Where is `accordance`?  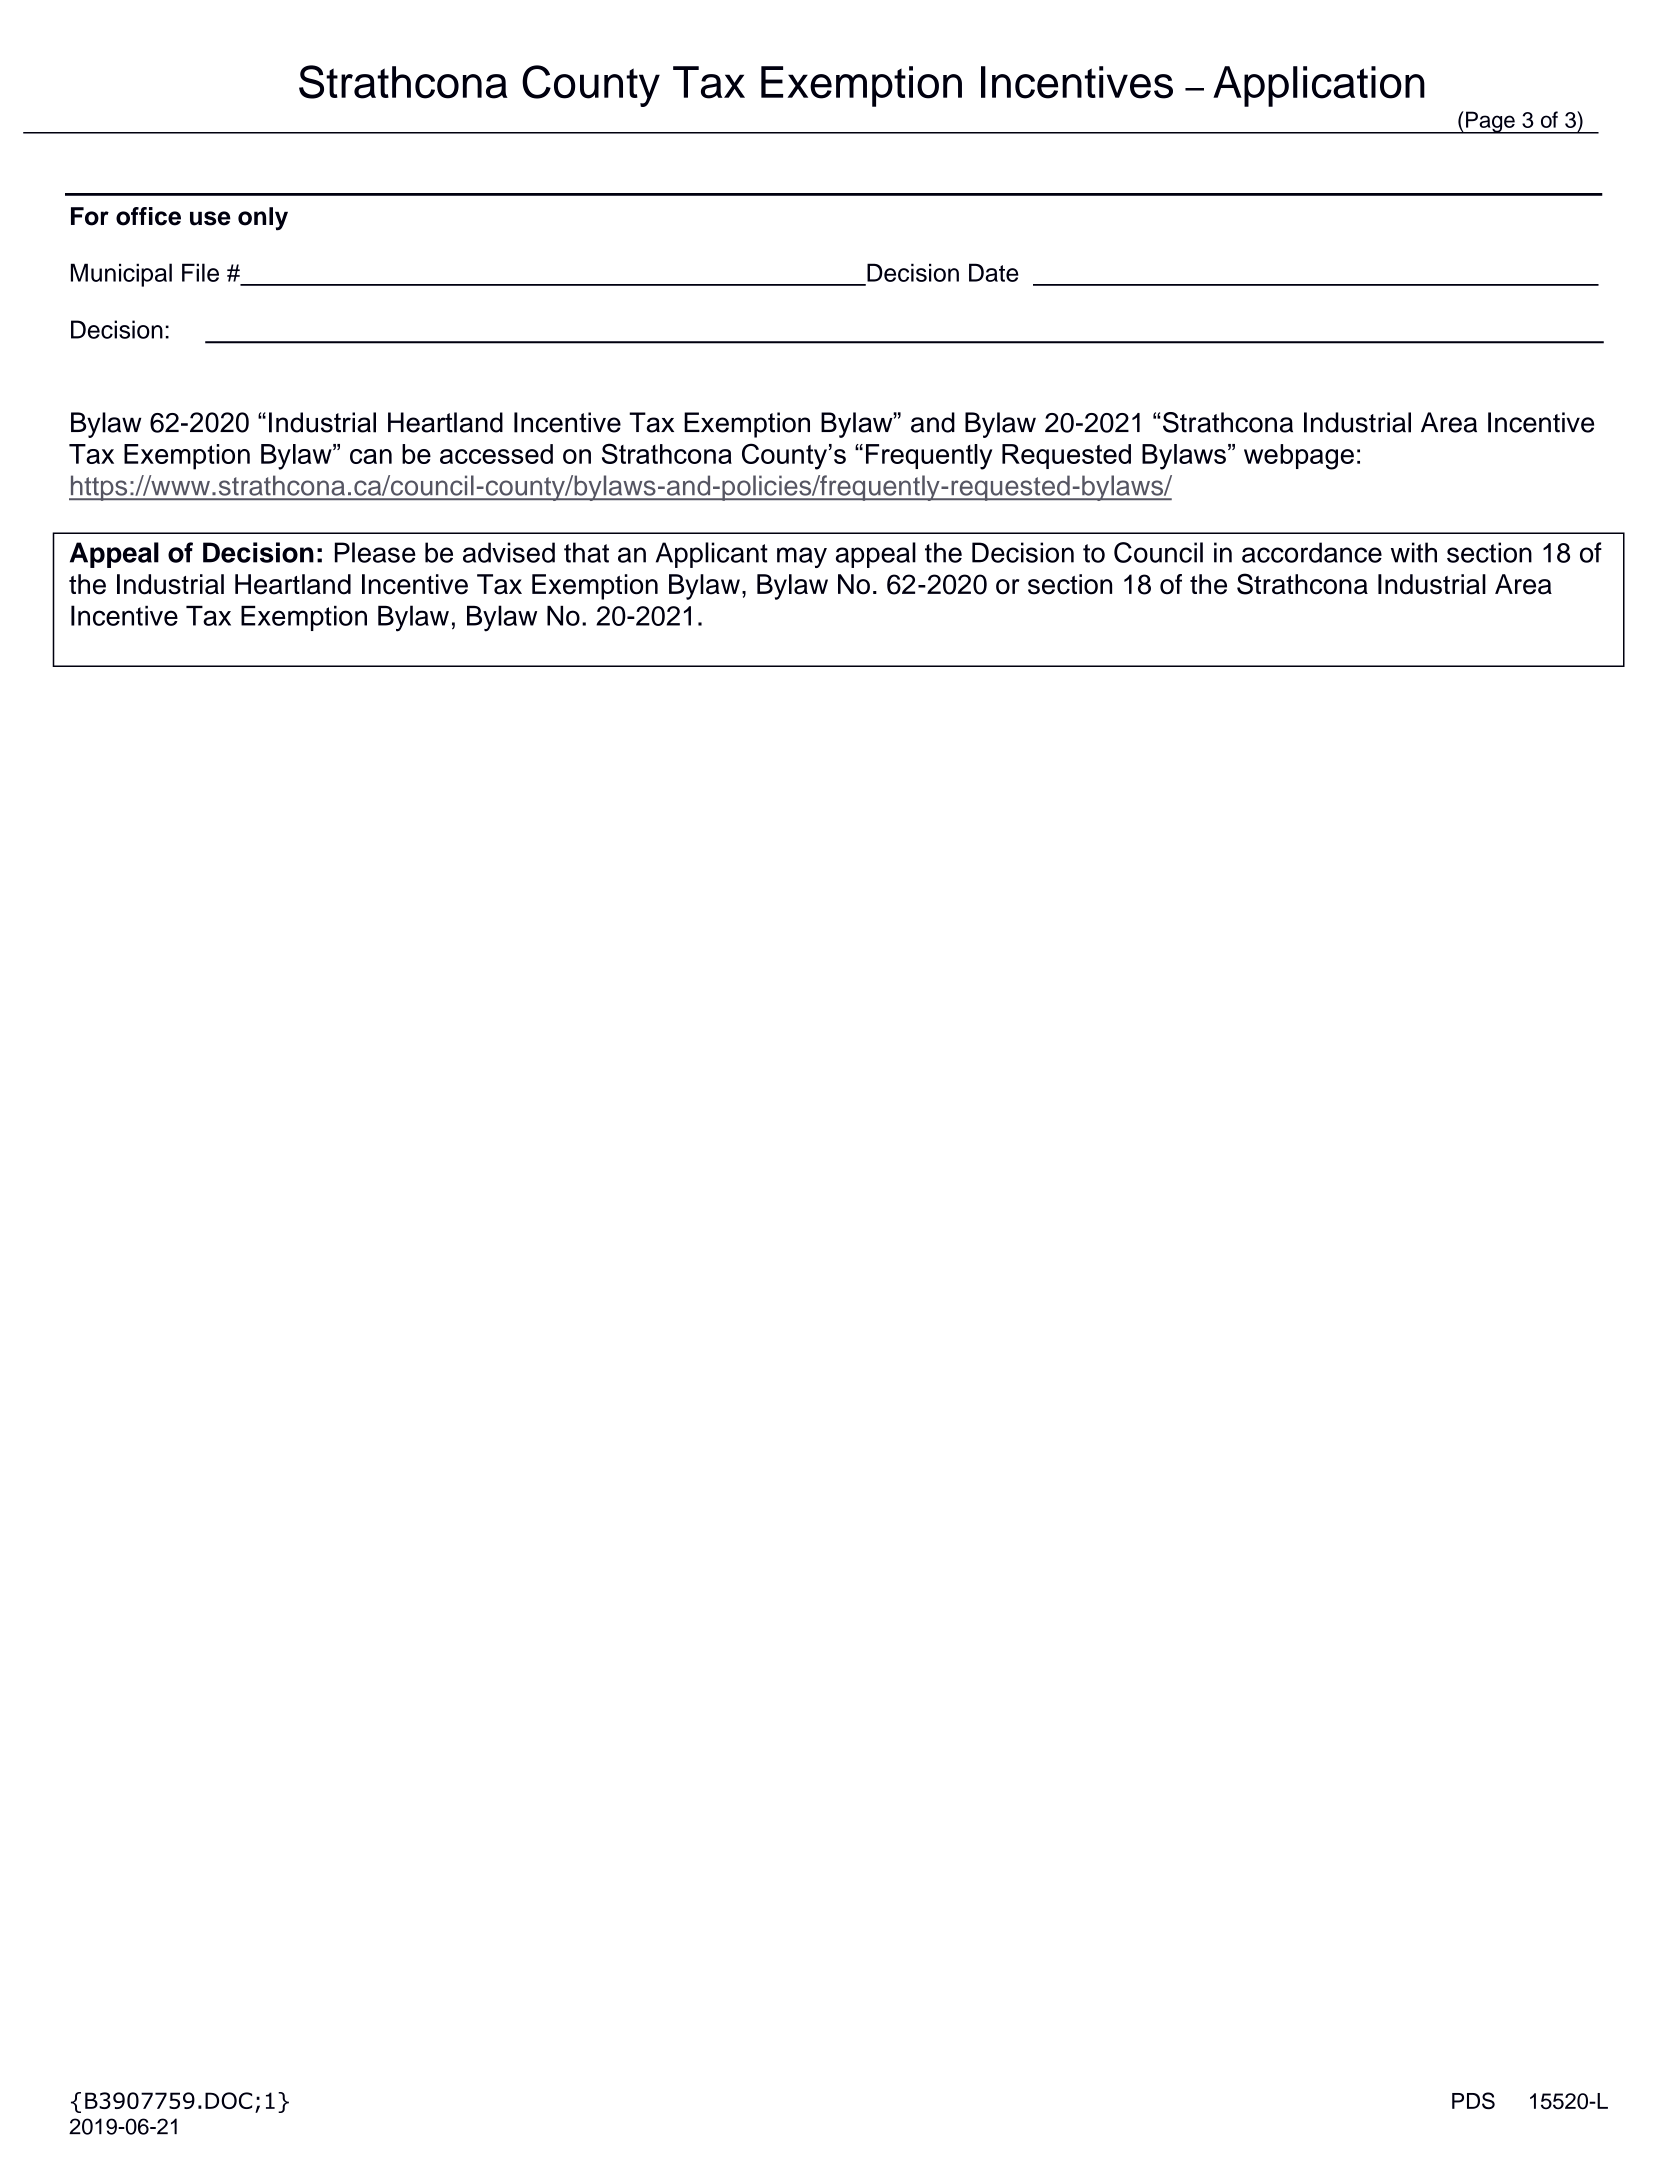 accordance is located at coordinates (1312, 552).
